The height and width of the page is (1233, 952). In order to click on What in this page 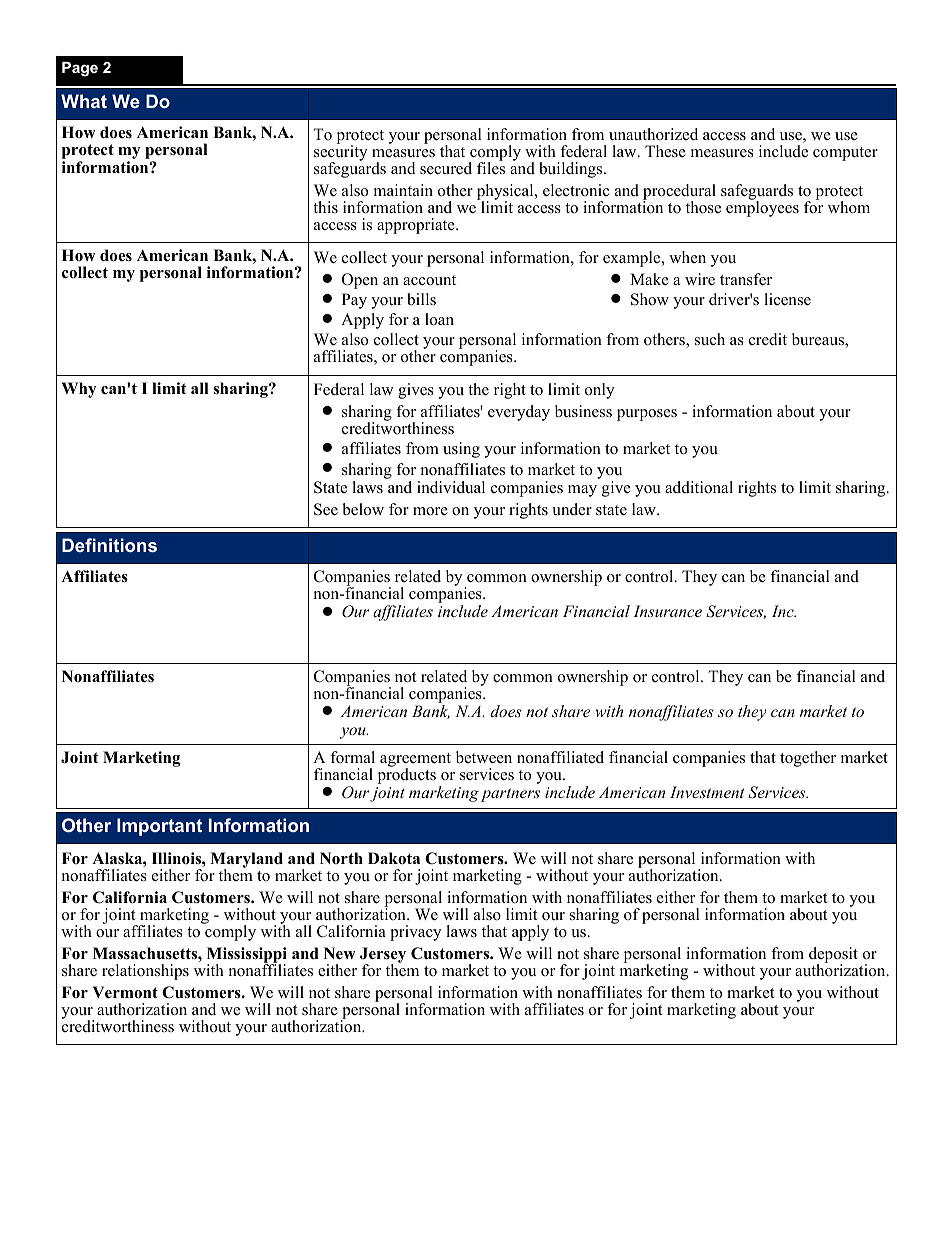, I will do `click(84, 101)`.
